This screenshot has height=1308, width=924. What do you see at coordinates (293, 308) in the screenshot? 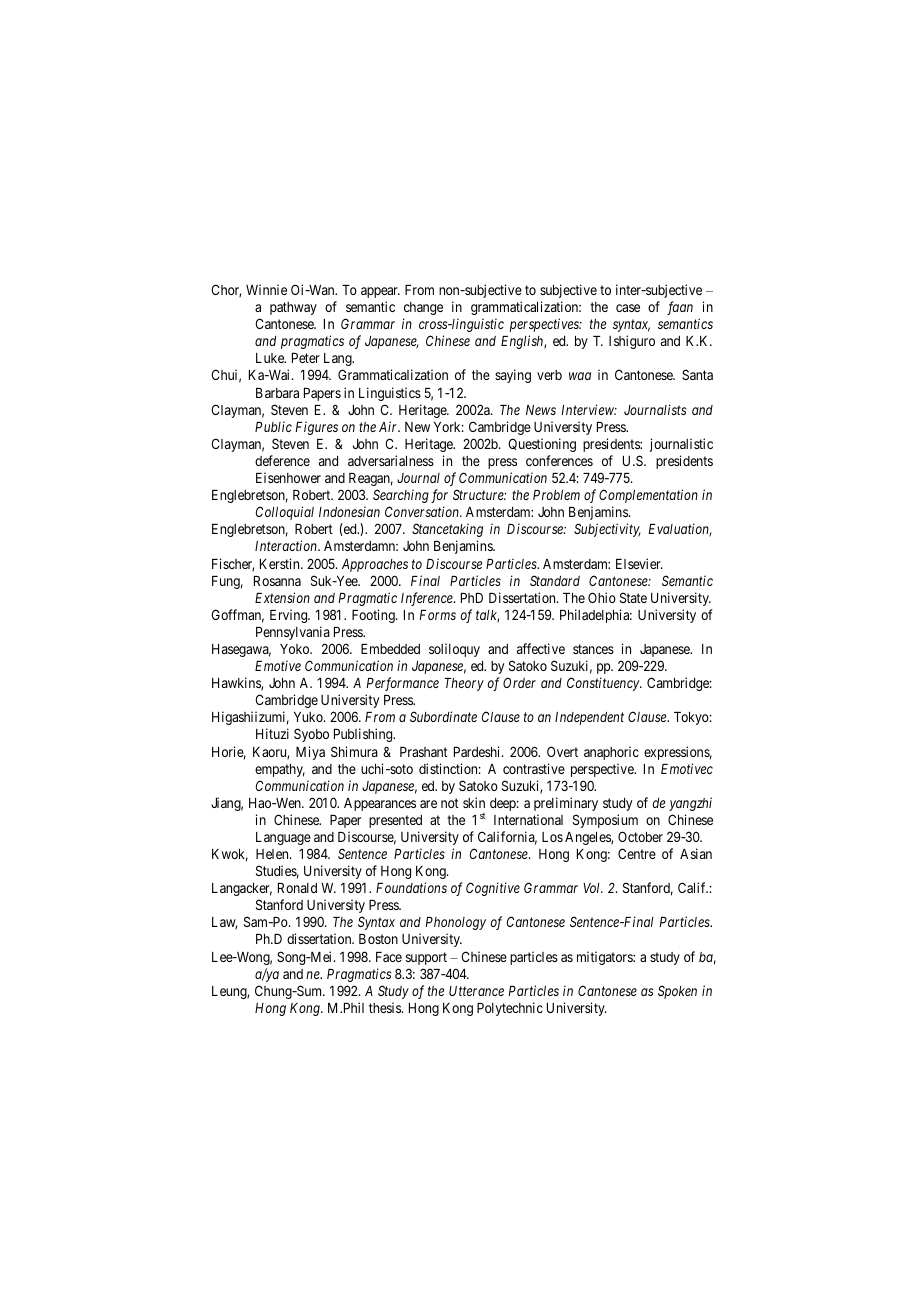
I see `pathway` at bounding box center [293, 308].
